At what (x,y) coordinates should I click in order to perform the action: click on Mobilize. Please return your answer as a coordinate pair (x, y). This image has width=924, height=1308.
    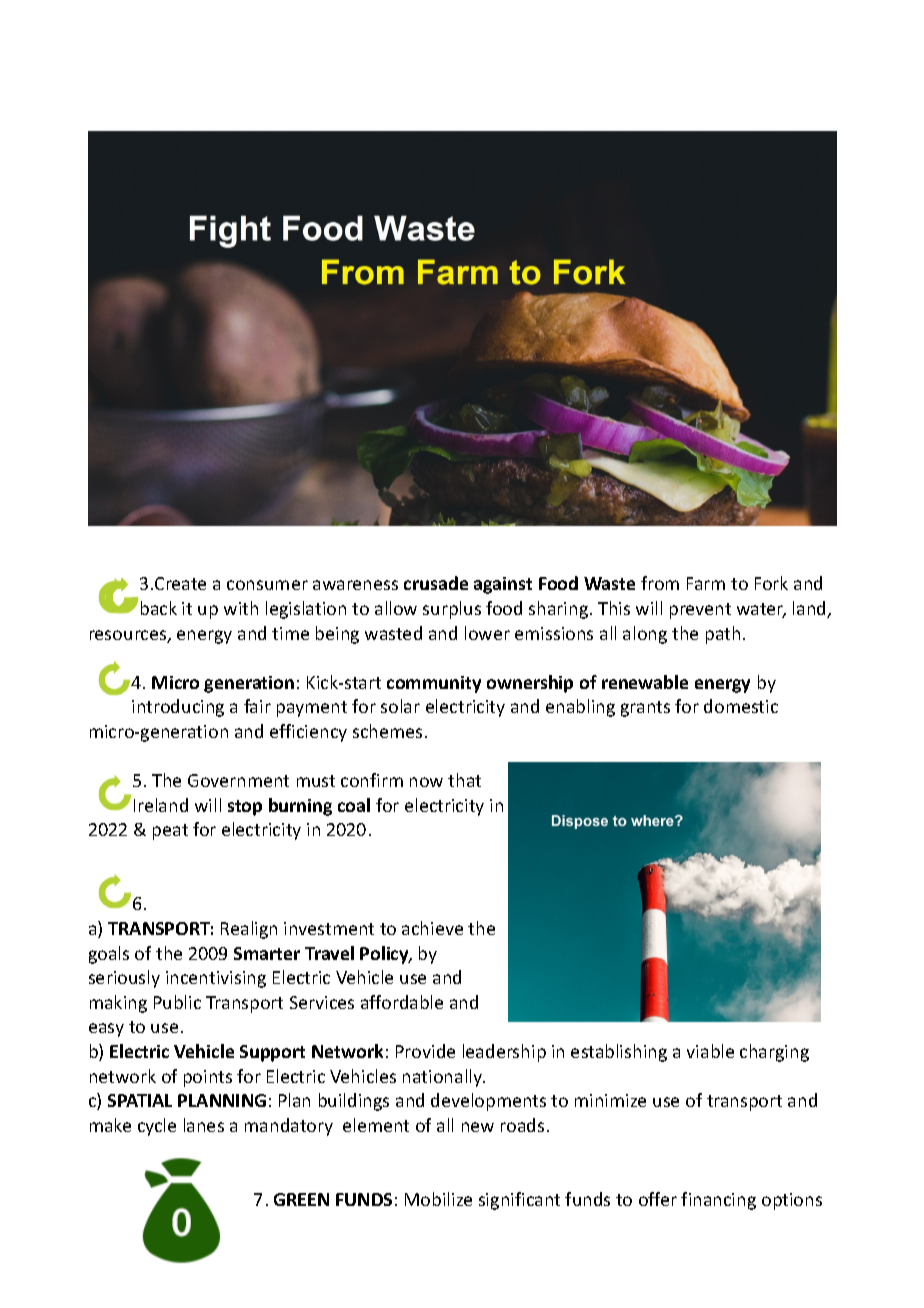
    Looking at the image, I should click on (438, 1199).
